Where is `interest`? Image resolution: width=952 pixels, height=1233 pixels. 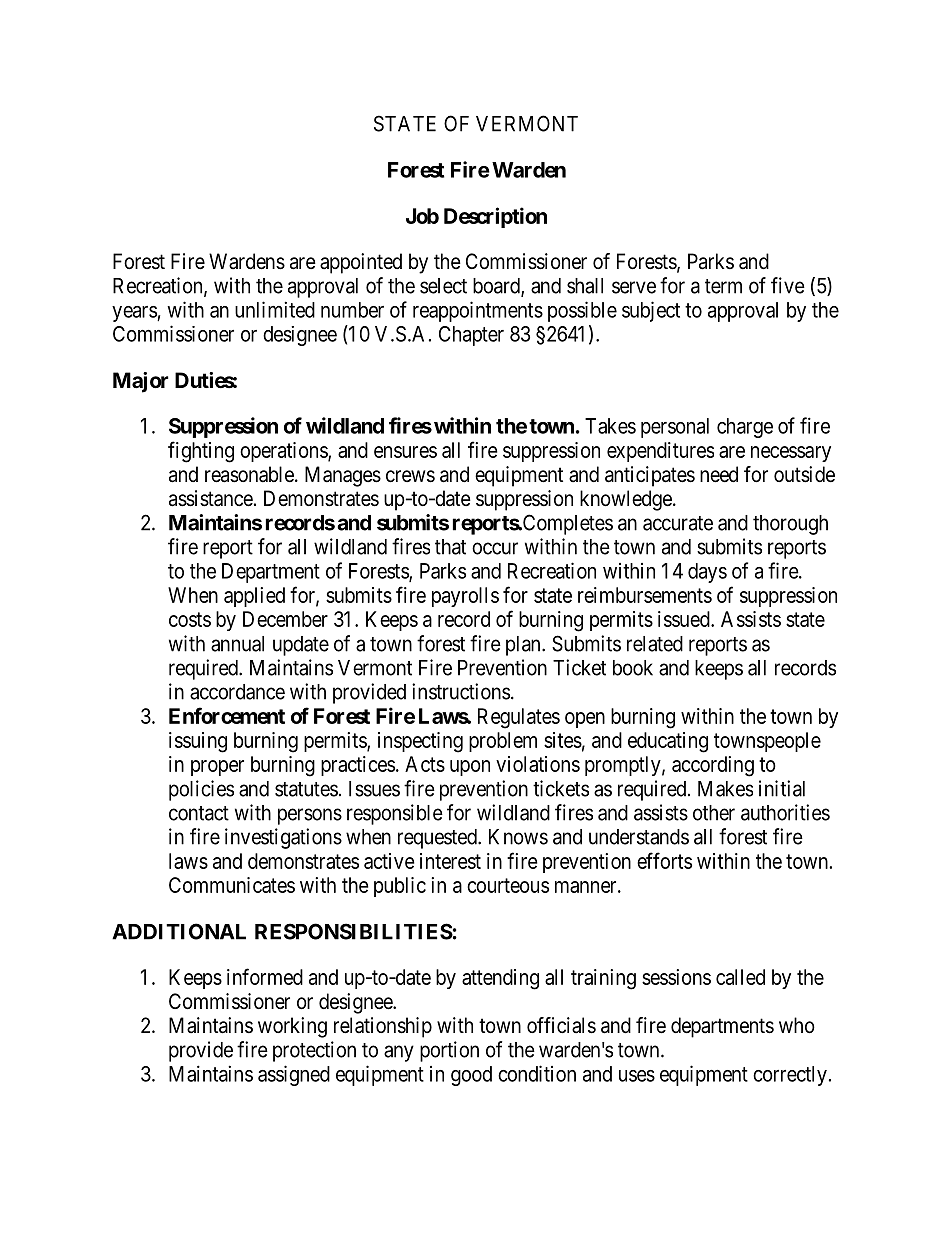 interest is located at coordinates (450, 861).
